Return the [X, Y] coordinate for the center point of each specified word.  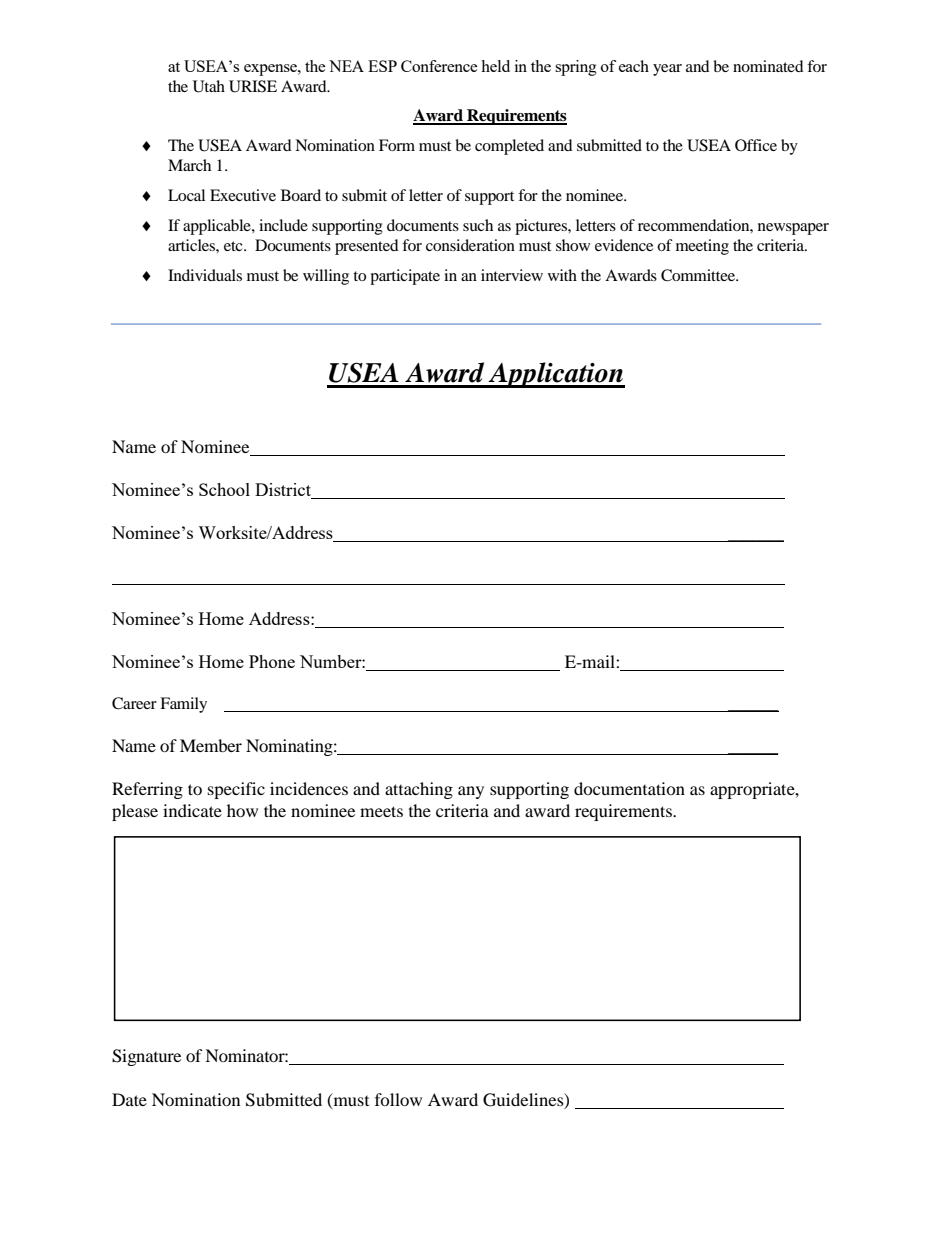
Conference [439, 66]
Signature [146, 1057]
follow [398, 1099]
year [667, 70]
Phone [272, 661]
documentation [629, 788]
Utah [209, 86]
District [284, 491]
